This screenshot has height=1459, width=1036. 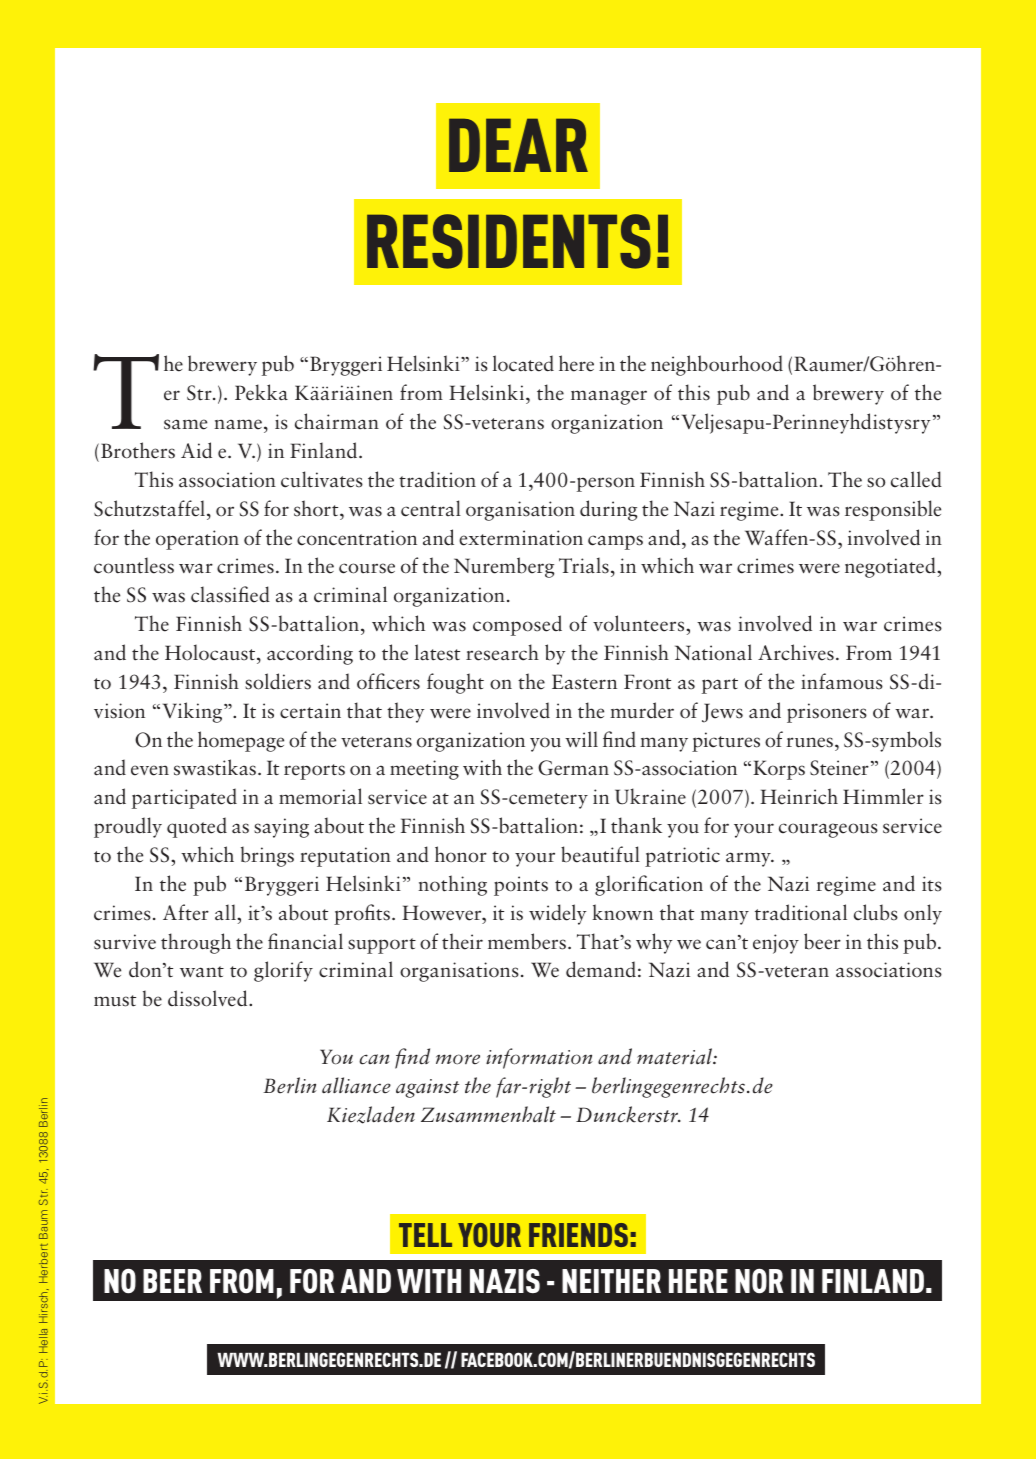 What do you see at coordinates (521, 886) in the screenshot?
I see `points` at bounding box center [521, 886].
